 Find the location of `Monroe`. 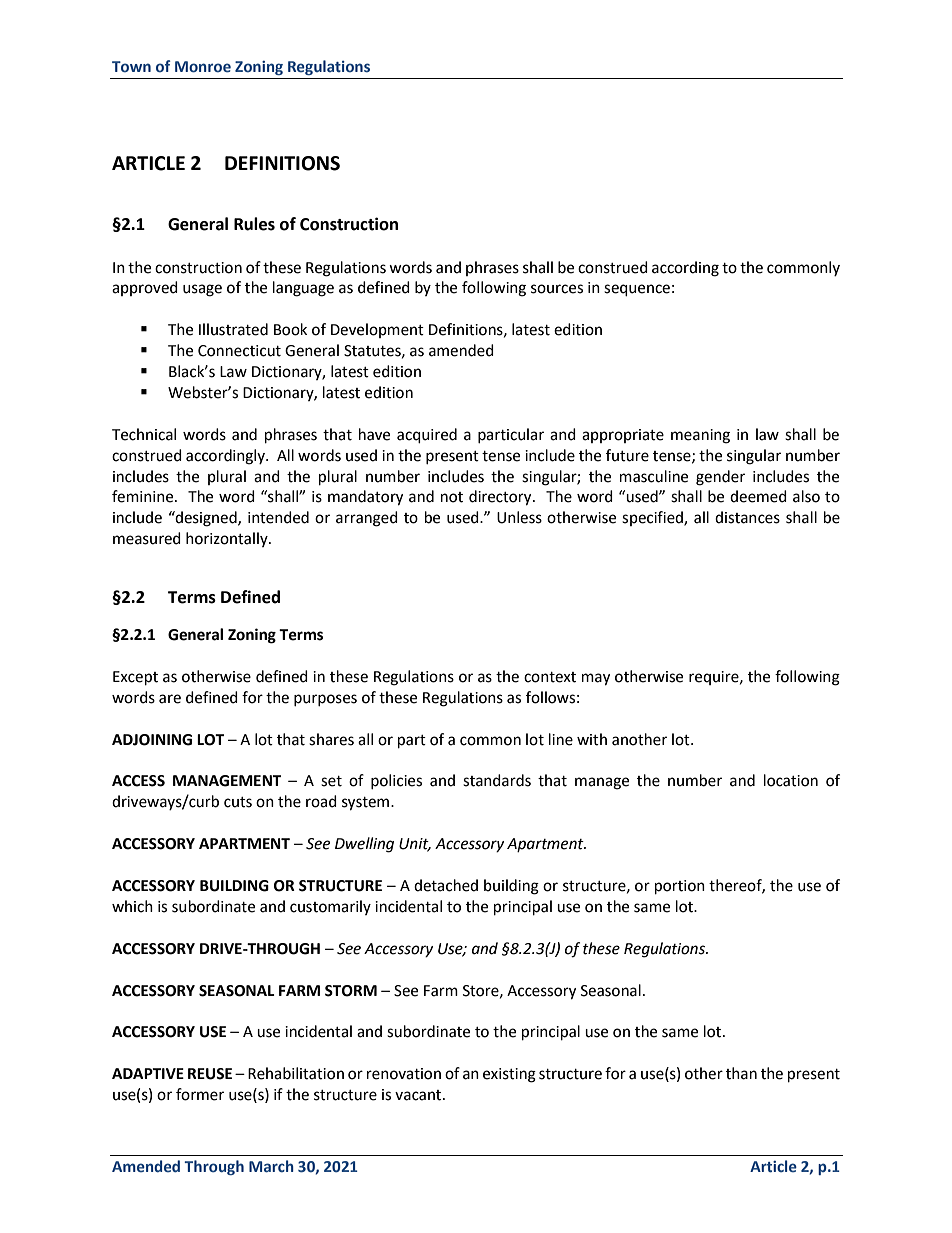

Monroe is located at coordinates (203, 67).
